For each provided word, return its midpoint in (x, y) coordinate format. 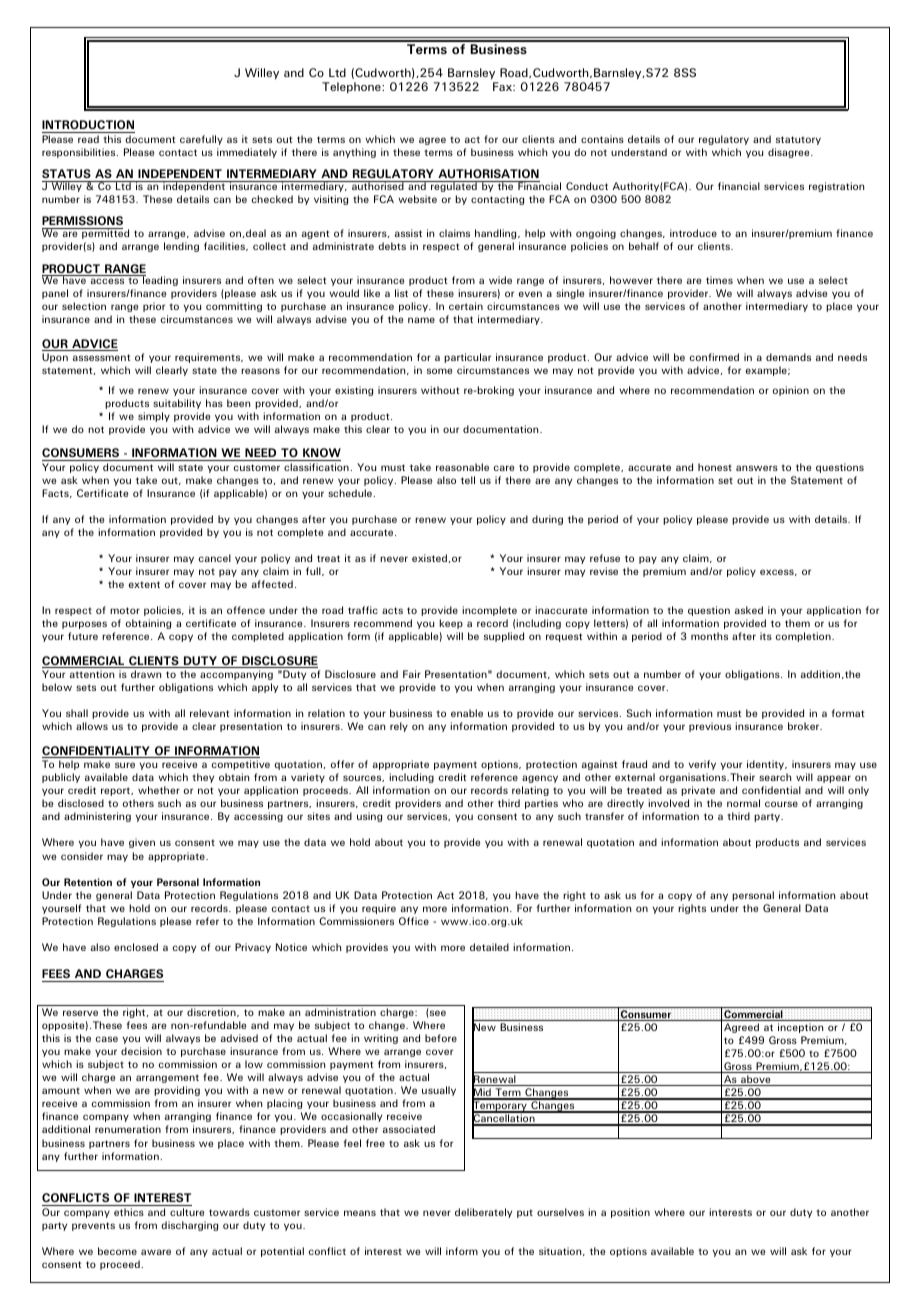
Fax (503, 86)
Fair (412, 674)
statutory (798, 140)
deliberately (483, 1213)
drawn (146, 674)
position (630, 1213)
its (766, 636)
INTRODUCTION (88, 126)
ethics (129, 1212)
